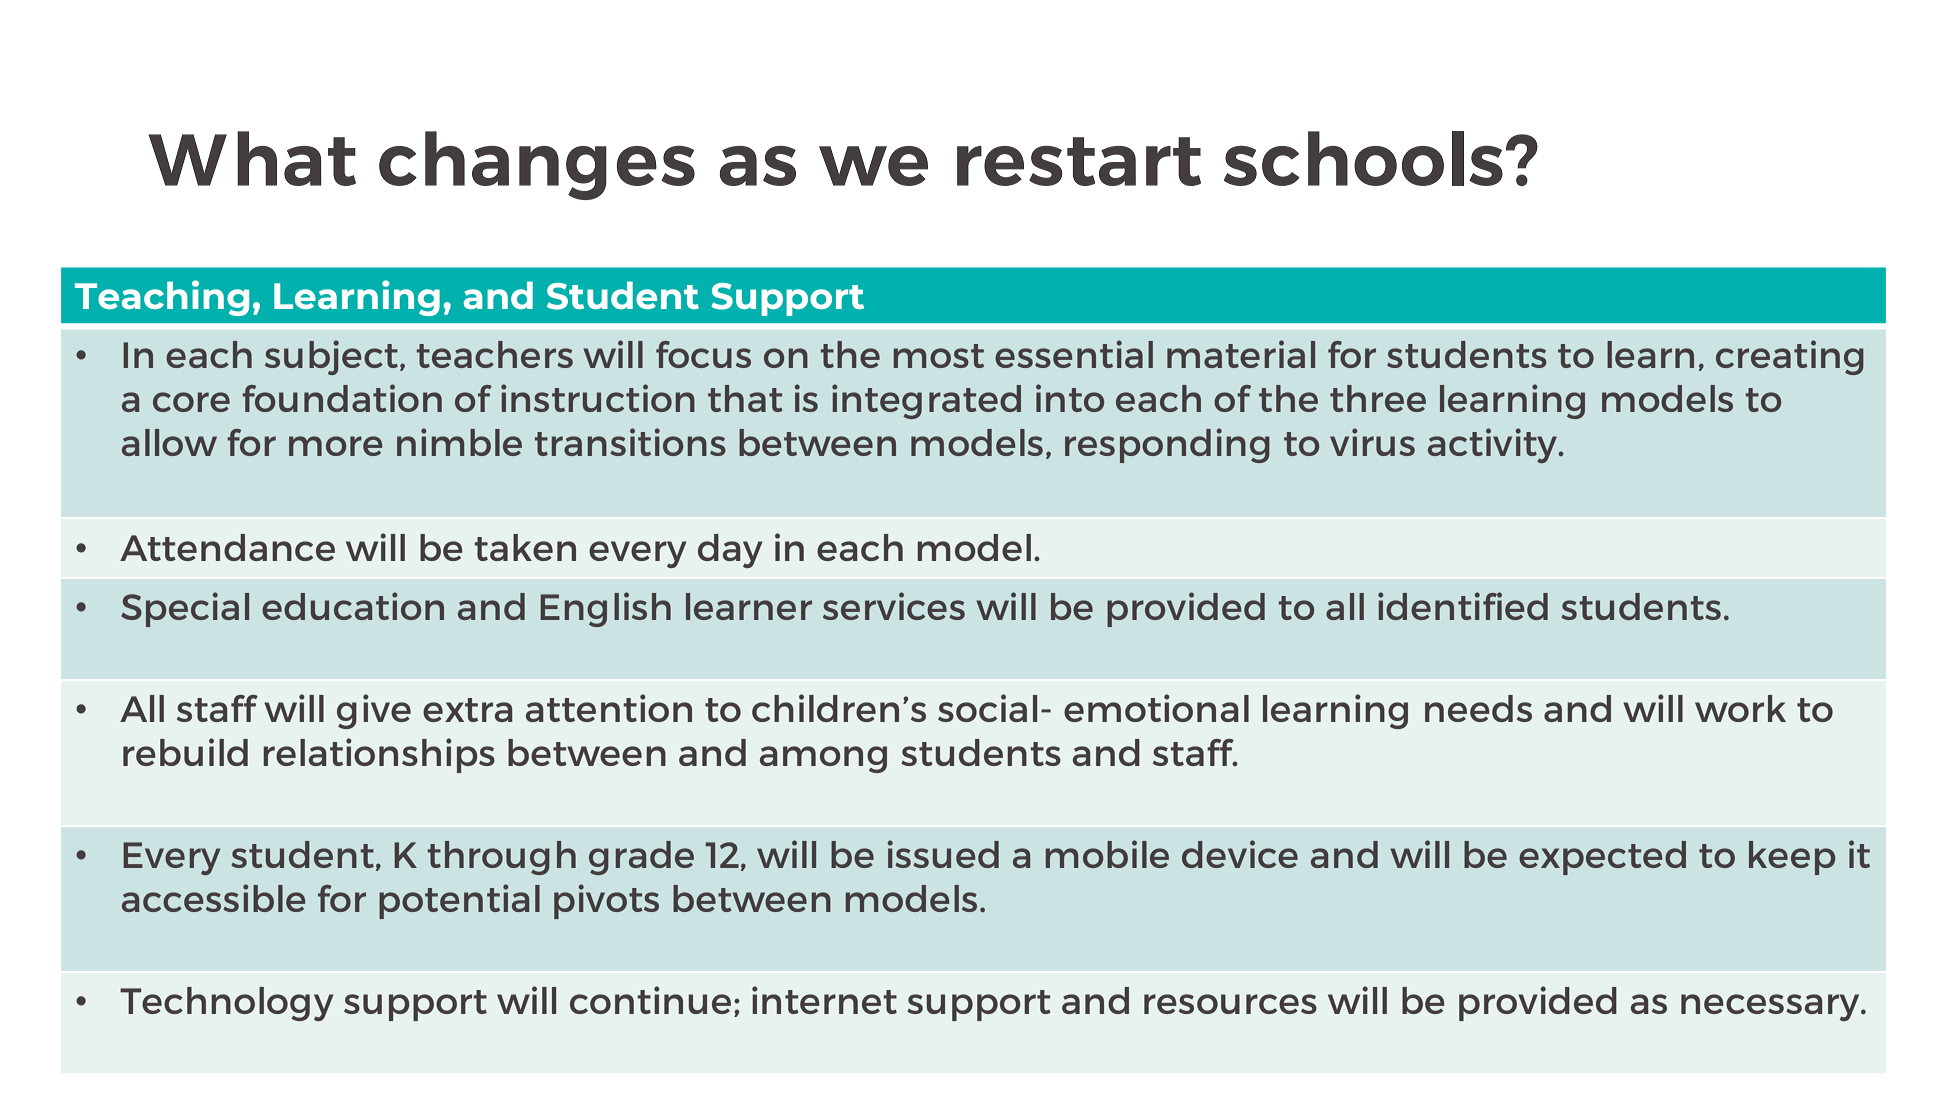 The image size is (1947, 1095). What do you see at coordinates (894, 606) in the screenshot?
I see `services` at bounding box center [894, 606].
